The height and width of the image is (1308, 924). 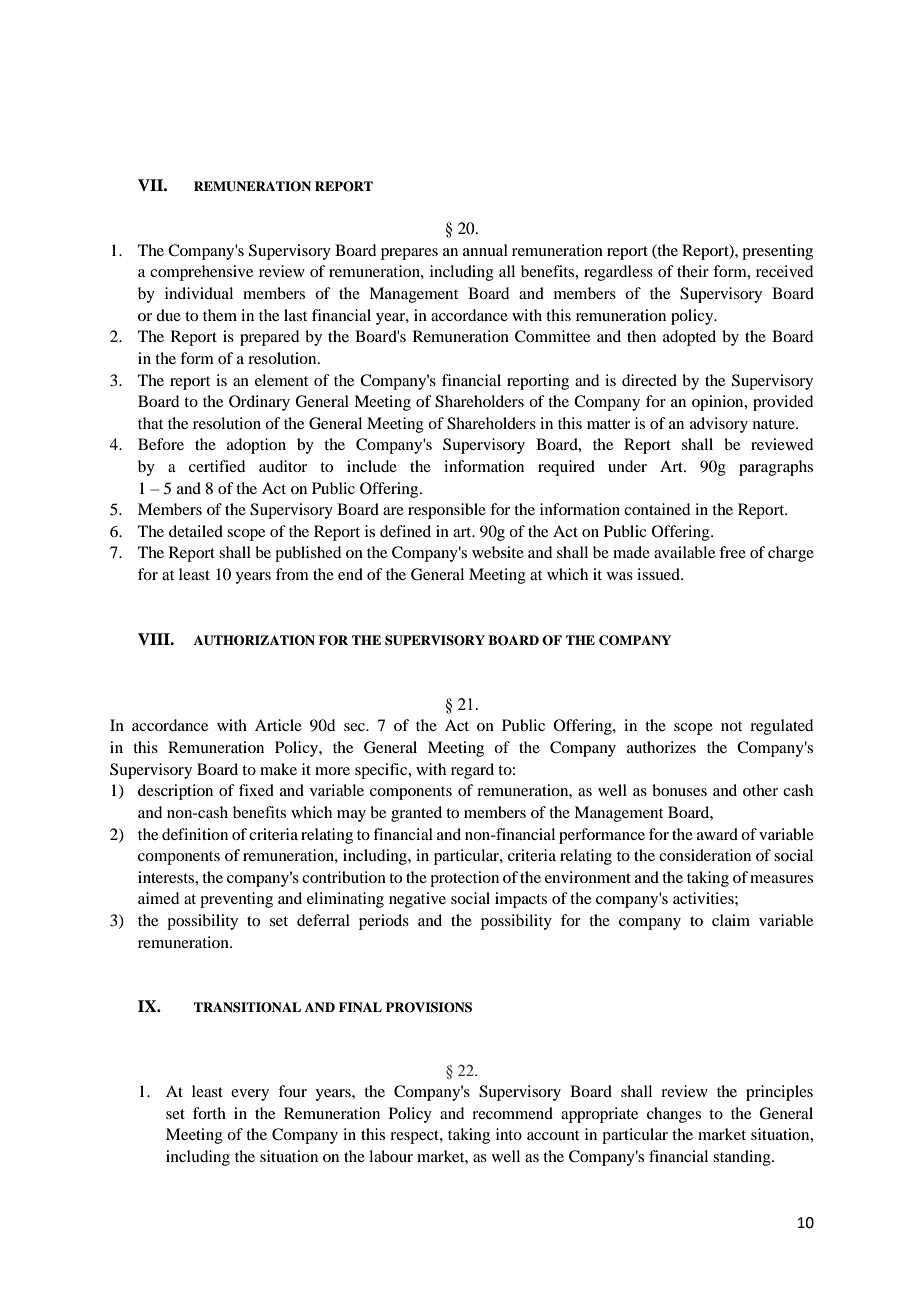 What do you see at coordinates (674, 1115) in the image?
I see `changes` at bounding box center [674, 1115].
